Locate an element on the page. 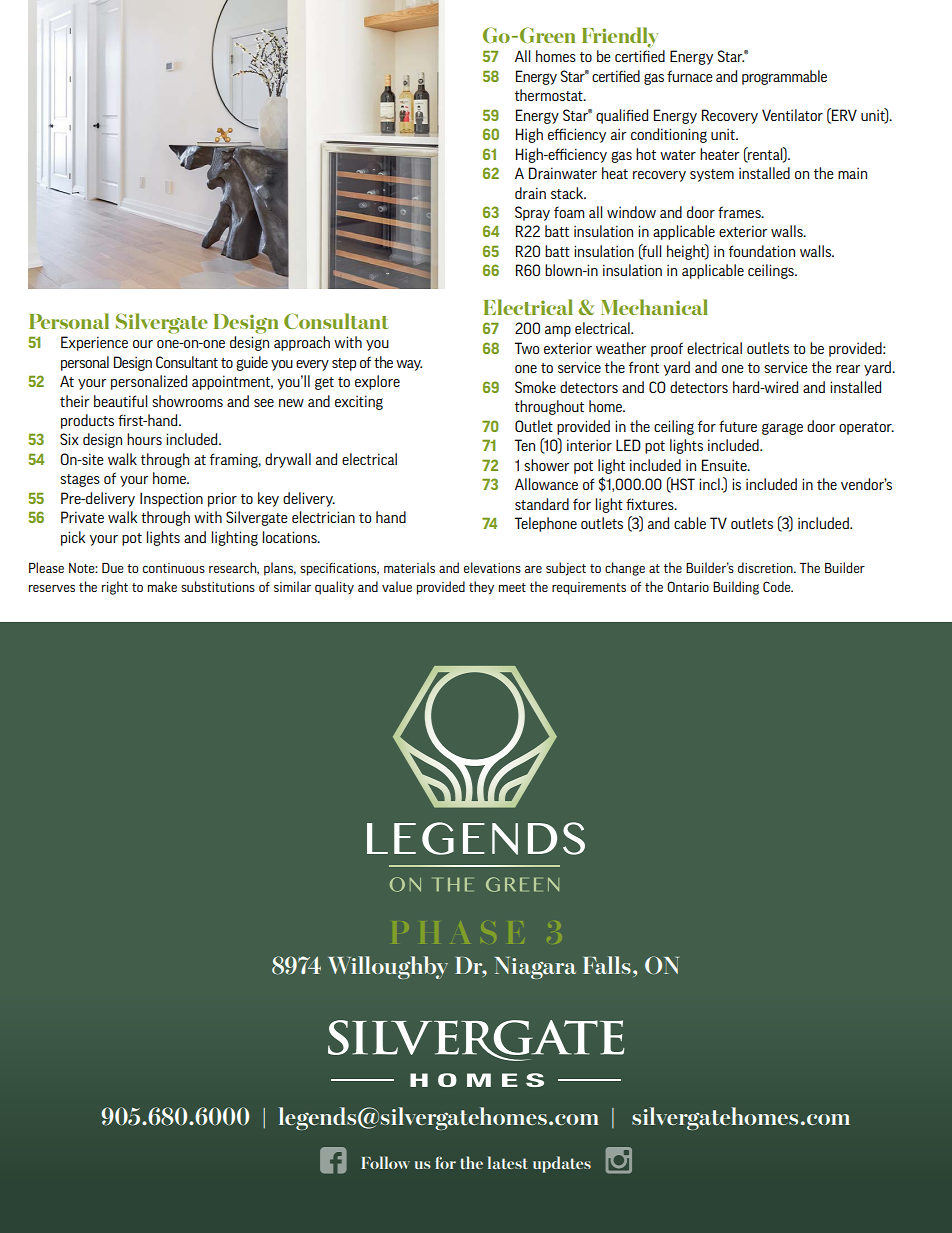  Niagara is located at coordinates (535, 968).
